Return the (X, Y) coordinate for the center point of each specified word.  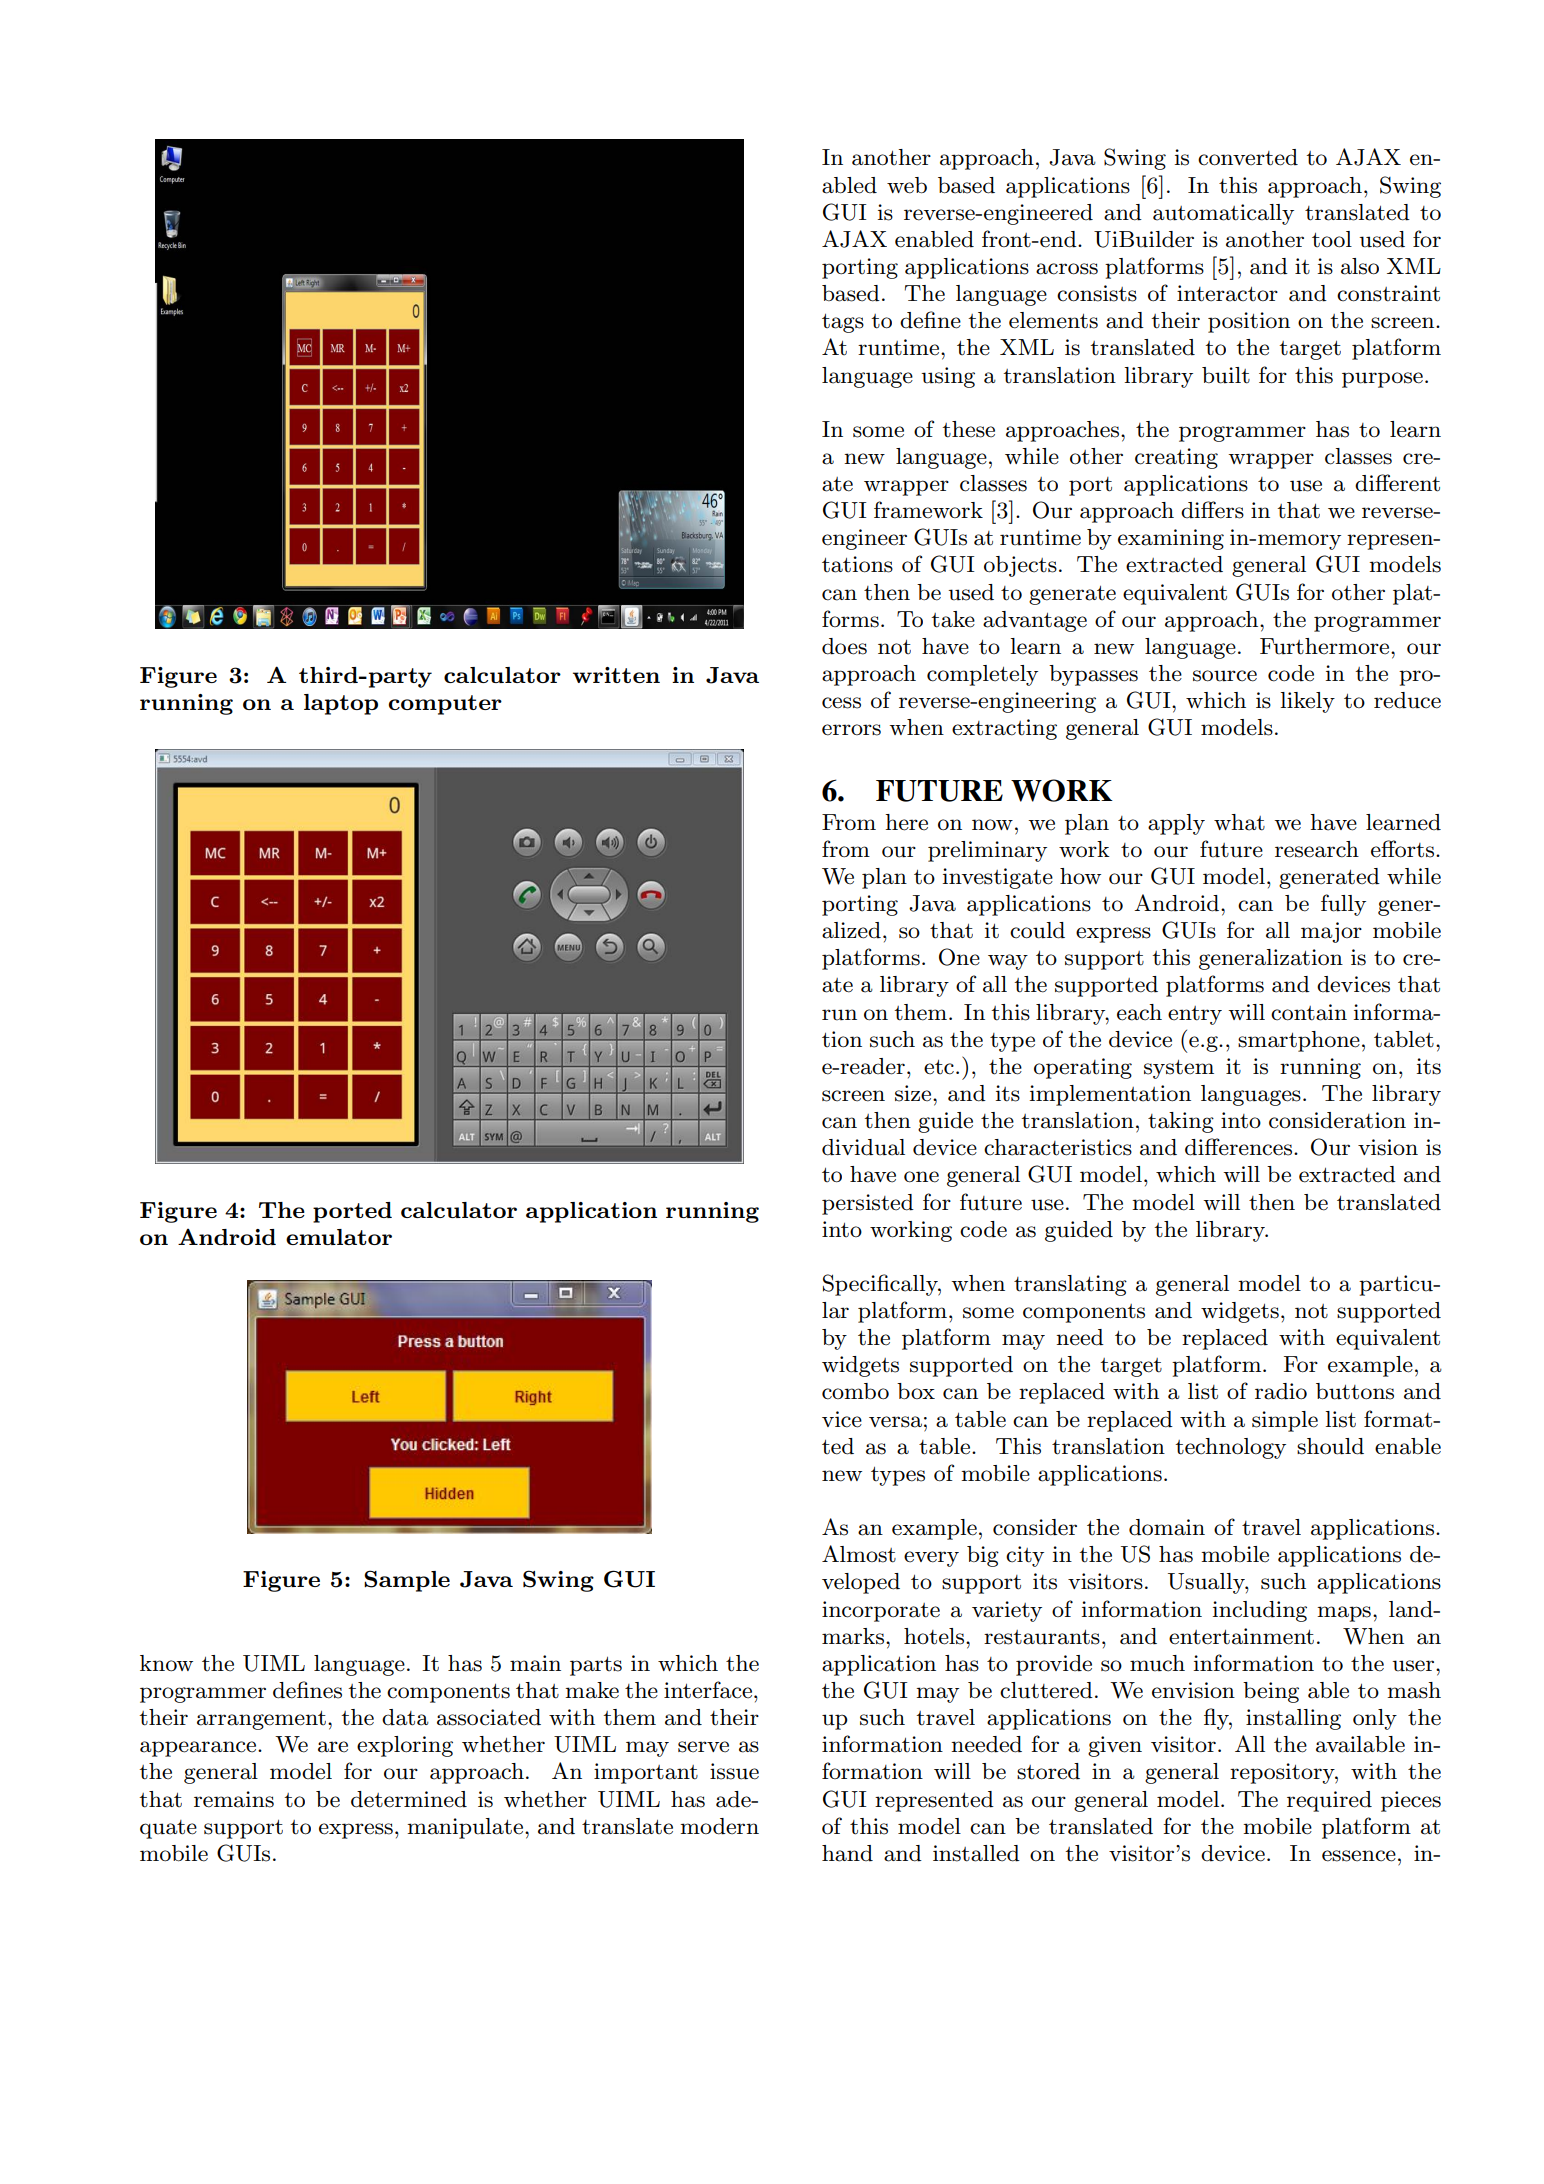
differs (1212, 510)
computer (445, 705)
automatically (1223, 214)
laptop (341, 704)
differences (1240, 1147)
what (1239, 822)
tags (843, 323)
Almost (859, 1554)
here (906, 822)
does (844, 646)
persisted (868, 1204)
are (333, 1747)
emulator (339, 1237)
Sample (407, 1581)
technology (1230, 1448)
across (1067, 269)
